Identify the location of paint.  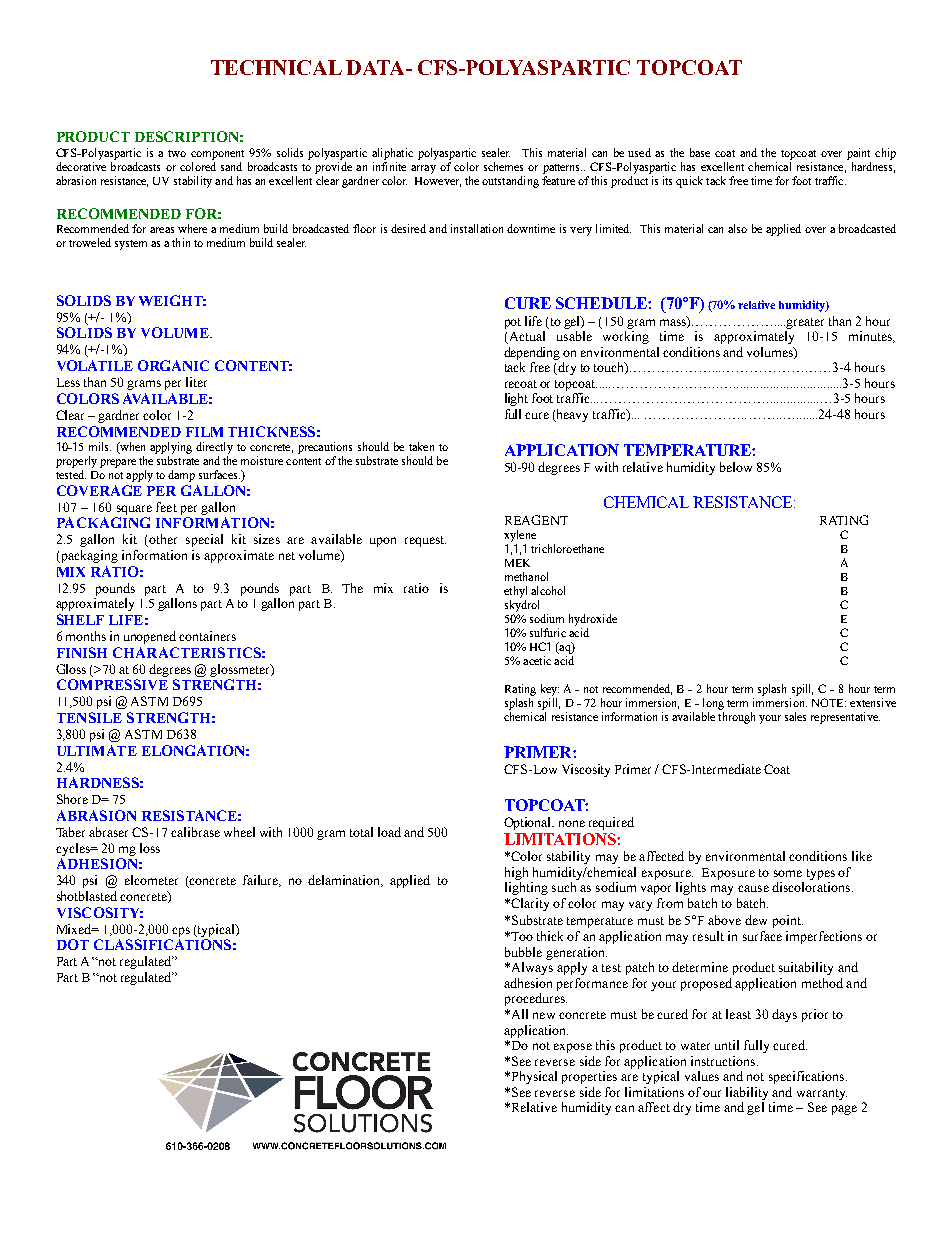
(858, 154).
